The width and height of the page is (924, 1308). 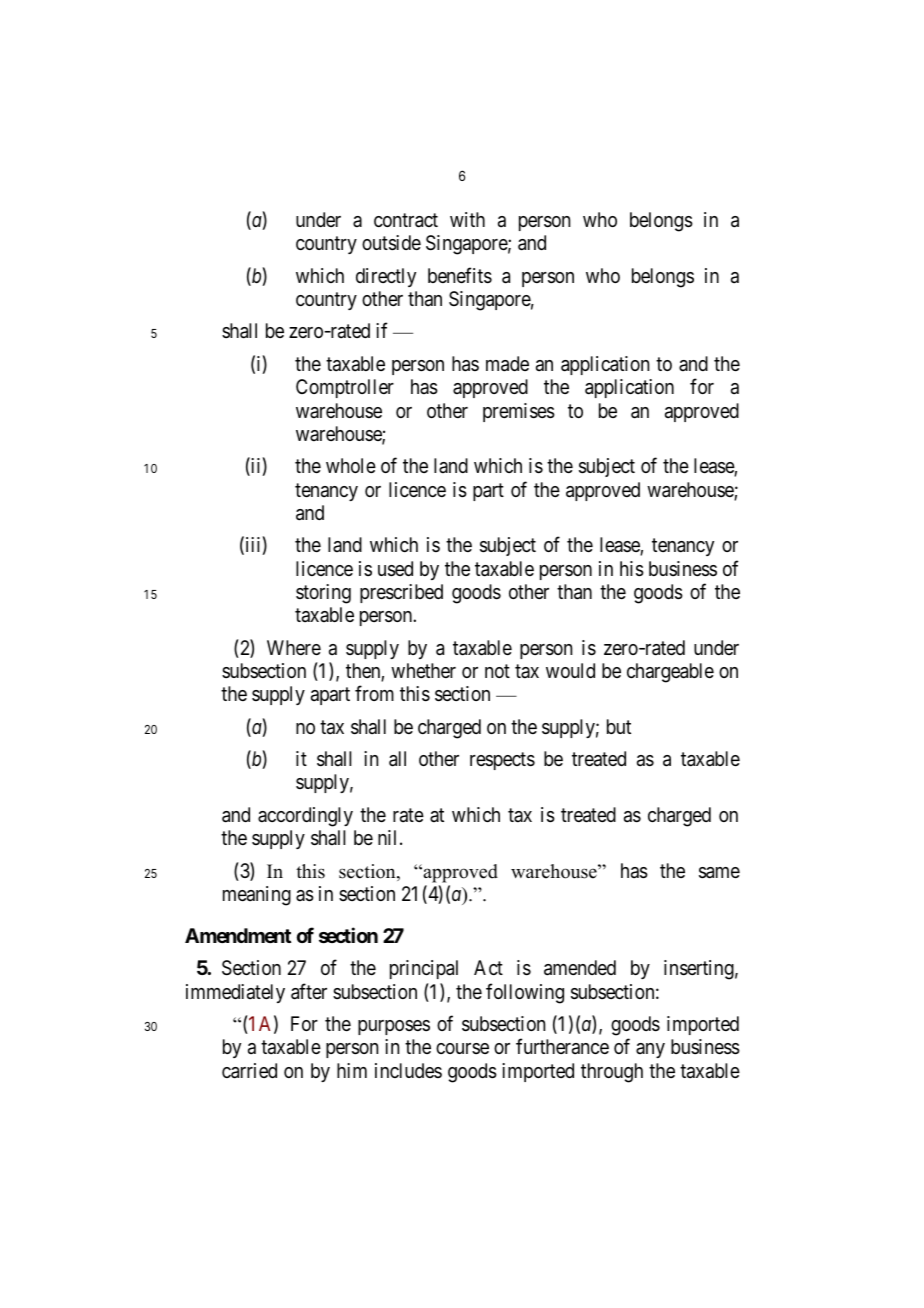 I want to click on with, so click(x=467, y=219).
